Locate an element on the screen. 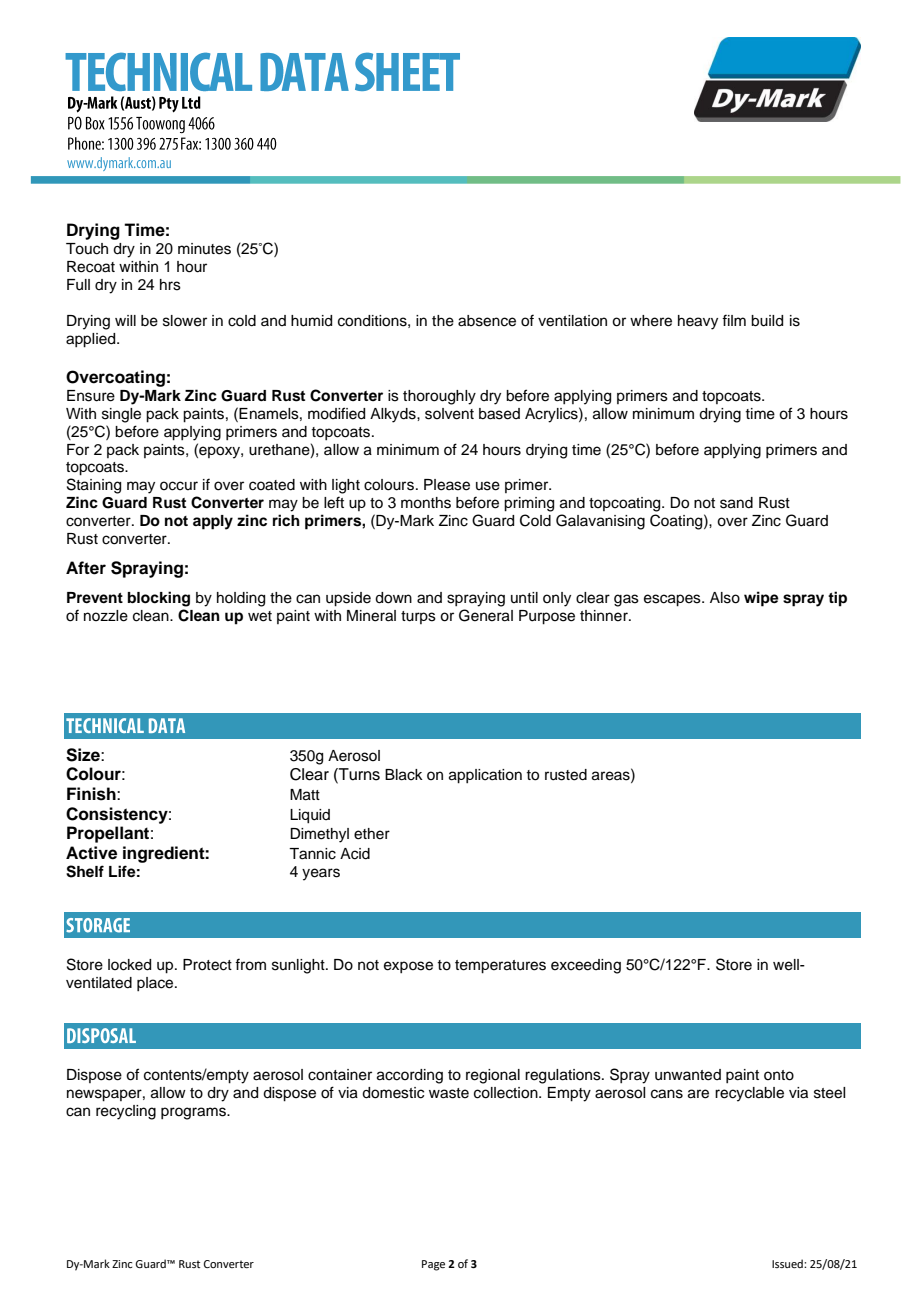 The image size is (924, 1308). absence is located at coordinates (487, 321).
